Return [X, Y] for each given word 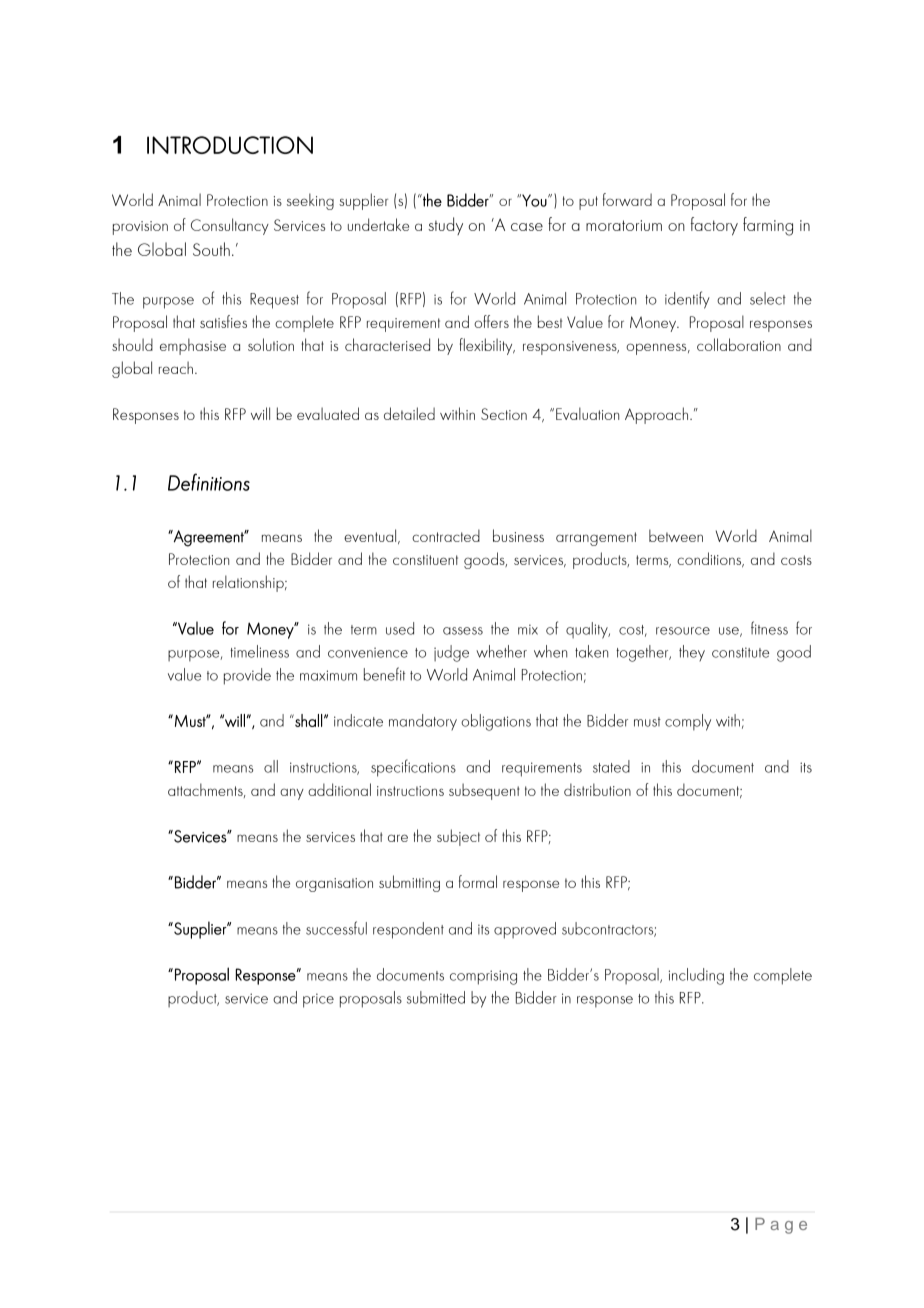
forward [627, 199]
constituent [425, 560]
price [318, 1000]
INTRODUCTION [230, 145]
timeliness [259, 651]
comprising [483, 977]
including [696, 976]
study [445, 226]
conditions [710, 559]
